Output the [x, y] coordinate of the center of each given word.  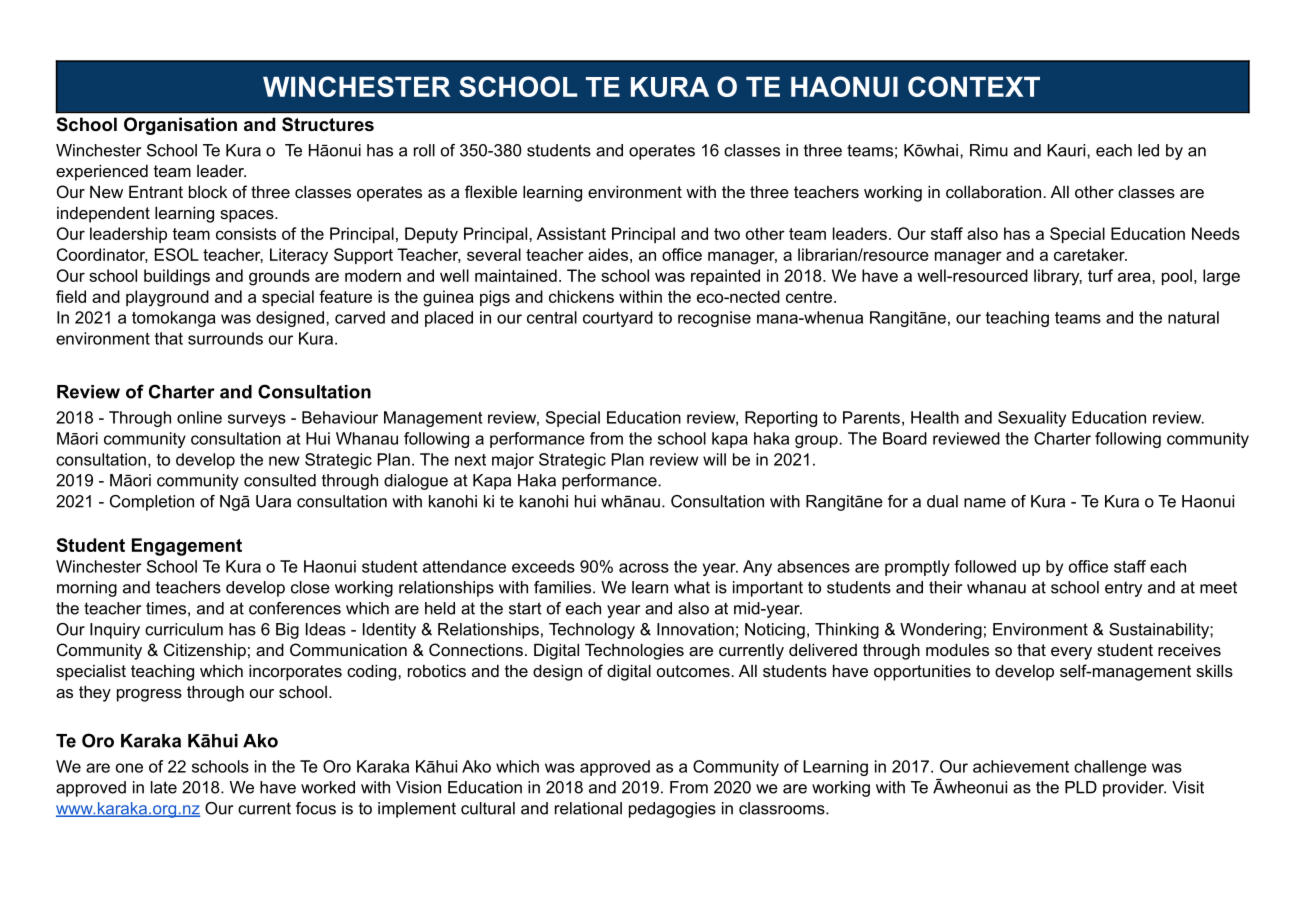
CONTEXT [974, 86]
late [164, 787]
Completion [152, 503]
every [1071, 653]
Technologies [634, 651]
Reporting [781, 419]
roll [424, 150]
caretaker [1090, 254]
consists [246, 233]
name [985, 503]
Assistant [571, 233]
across [644, 568]
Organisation [180, 126]
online [199, 417]
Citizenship [205, 651]
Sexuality [1032, 419]
